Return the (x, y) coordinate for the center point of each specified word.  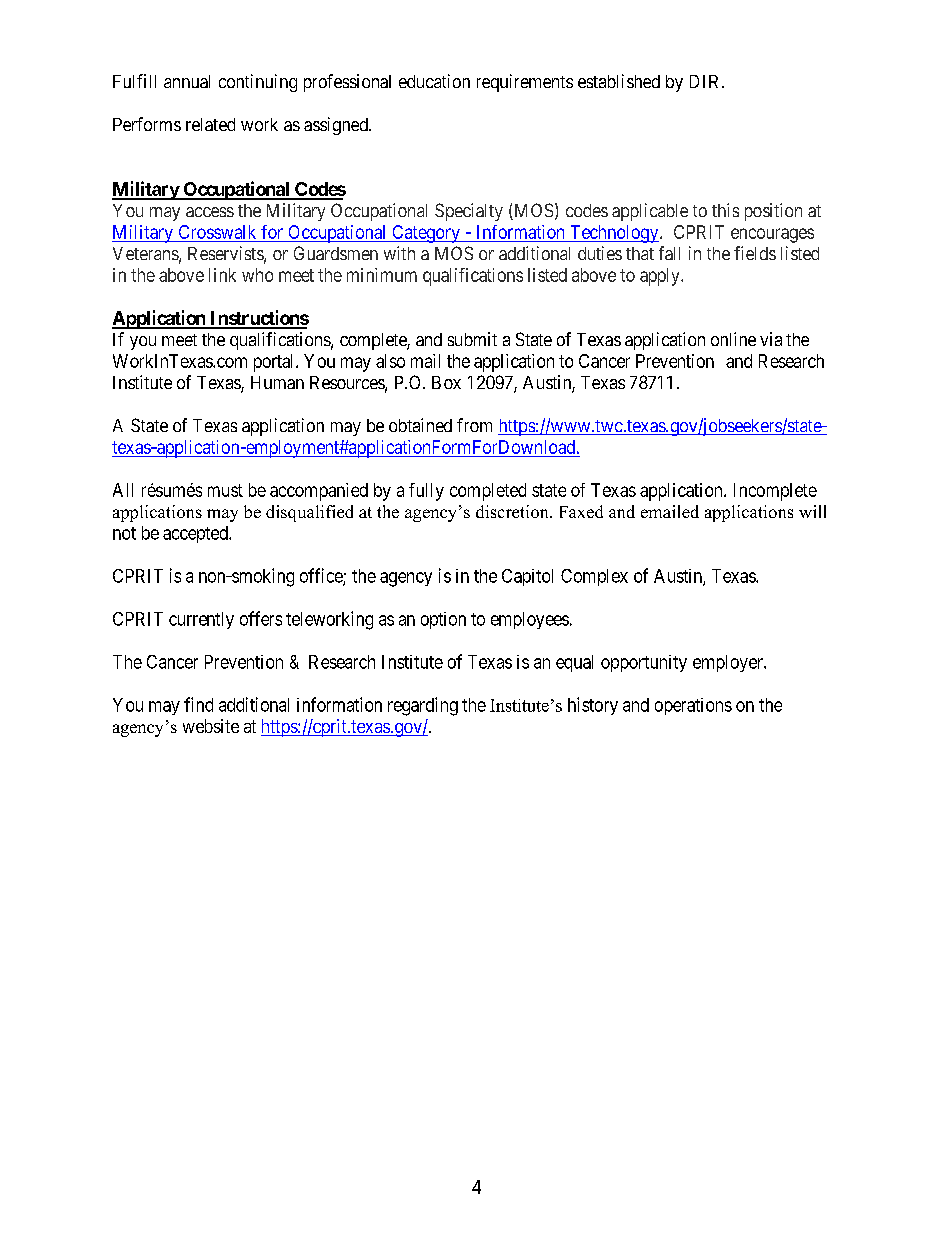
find (198, 704)
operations (693, 706)
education (434, 81)
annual (187, 81)
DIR (706, 81)
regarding (423, 706)
